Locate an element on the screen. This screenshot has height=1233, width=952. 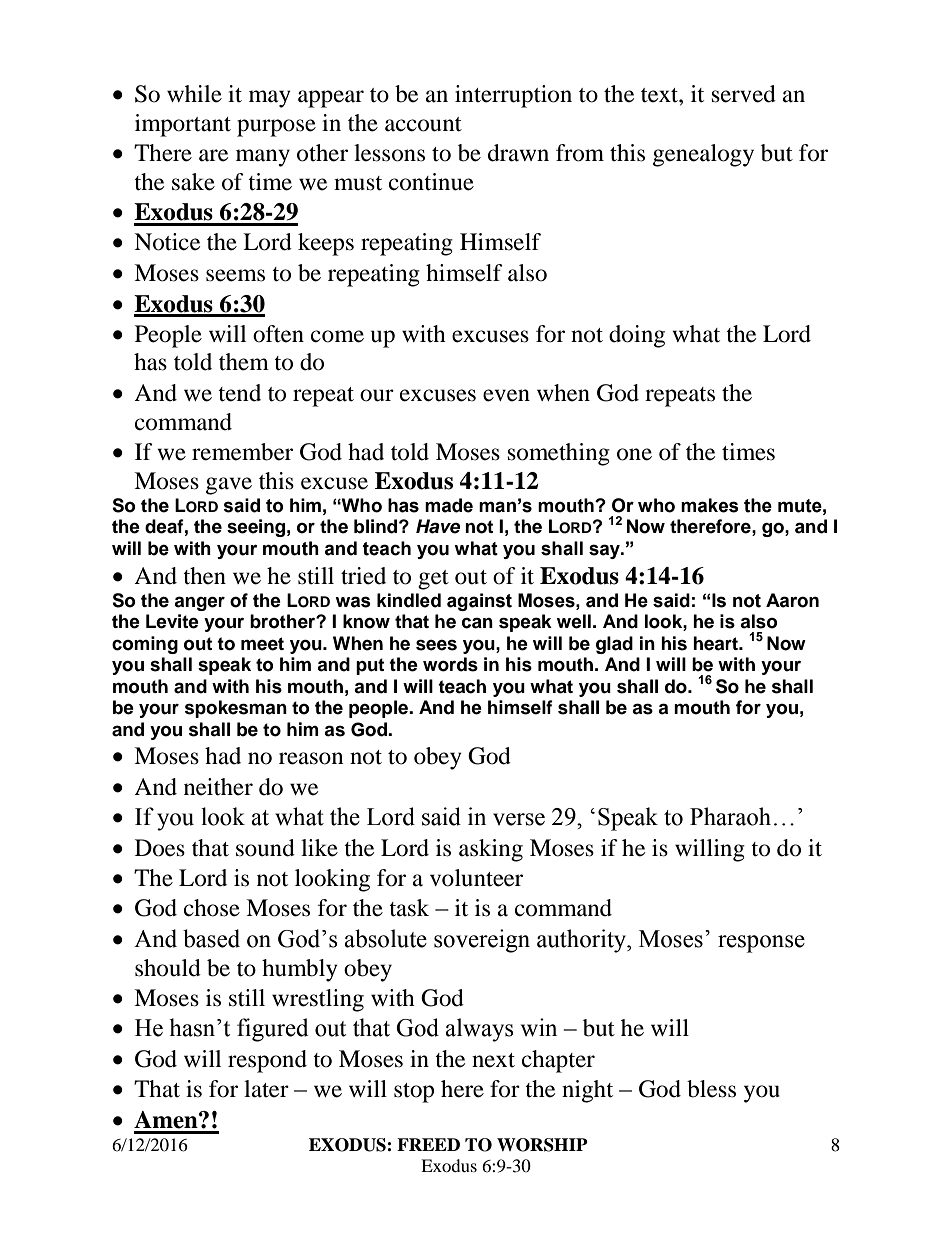
later is located at coordinates (266, 1089).
